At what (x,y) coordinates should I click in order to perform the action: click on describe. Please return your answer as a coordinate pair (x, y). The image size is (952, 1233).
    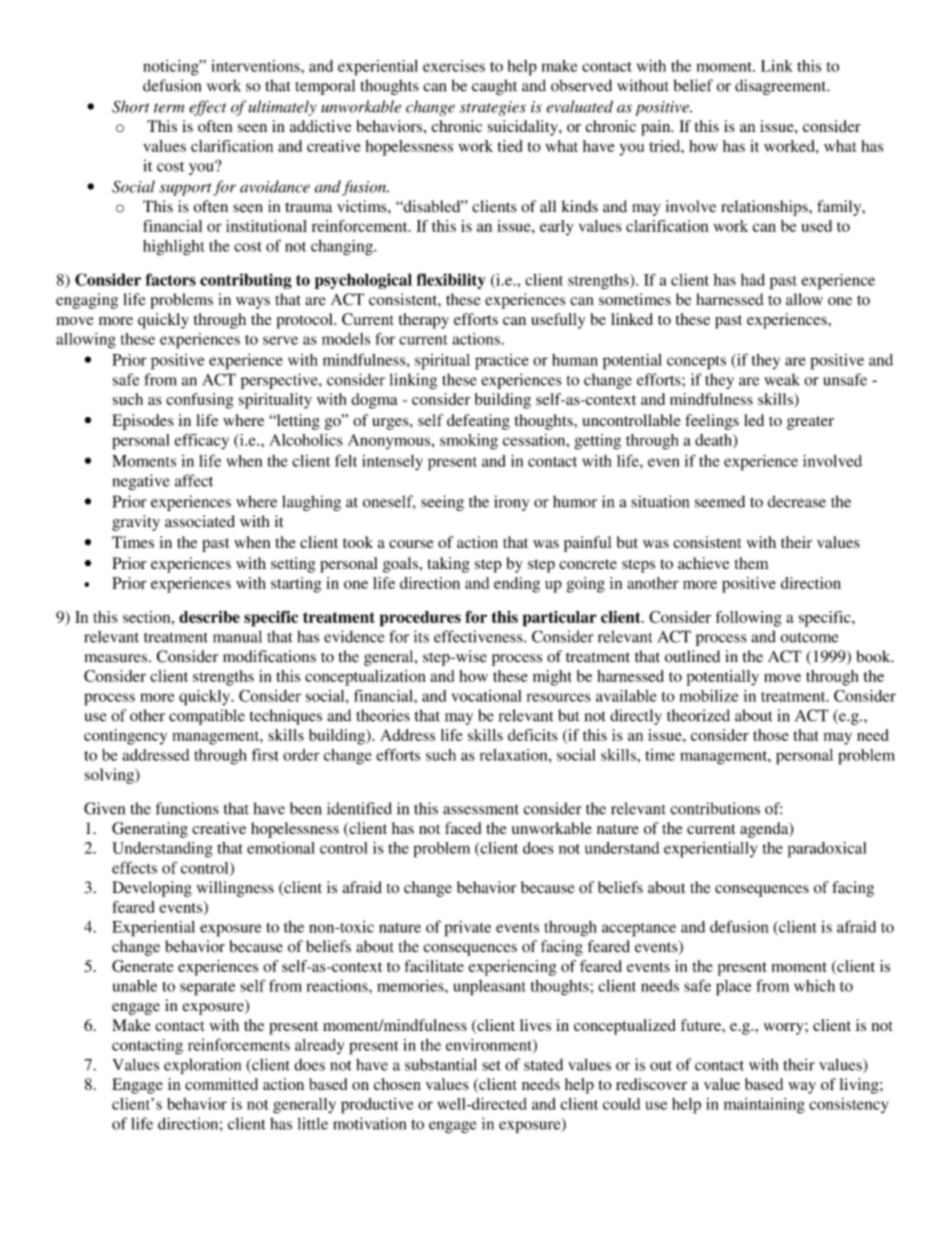
    Looking at the image, I should click on (209, 617).
